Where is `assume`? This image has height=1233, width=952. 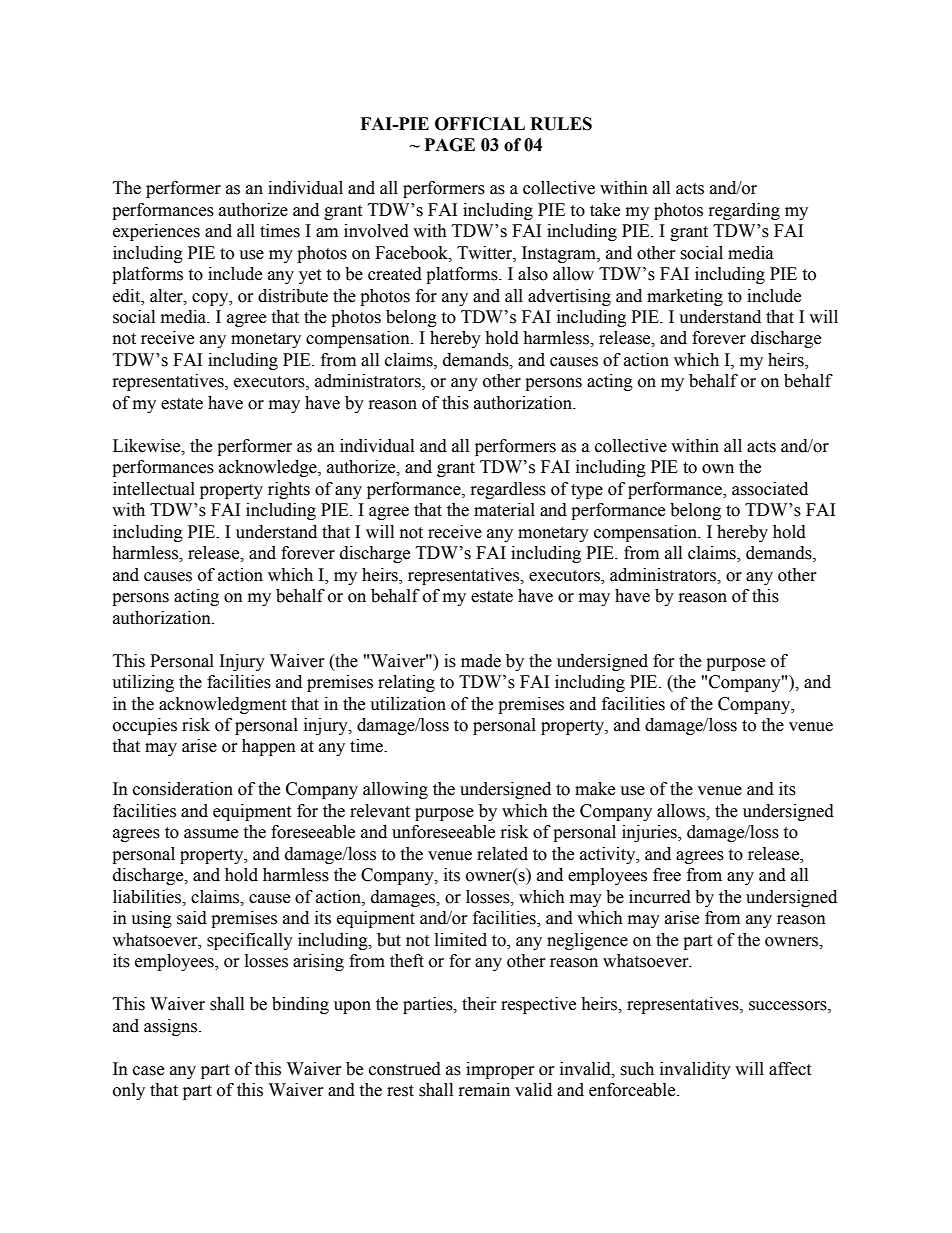 assume is located at coordinates (211, 834).
